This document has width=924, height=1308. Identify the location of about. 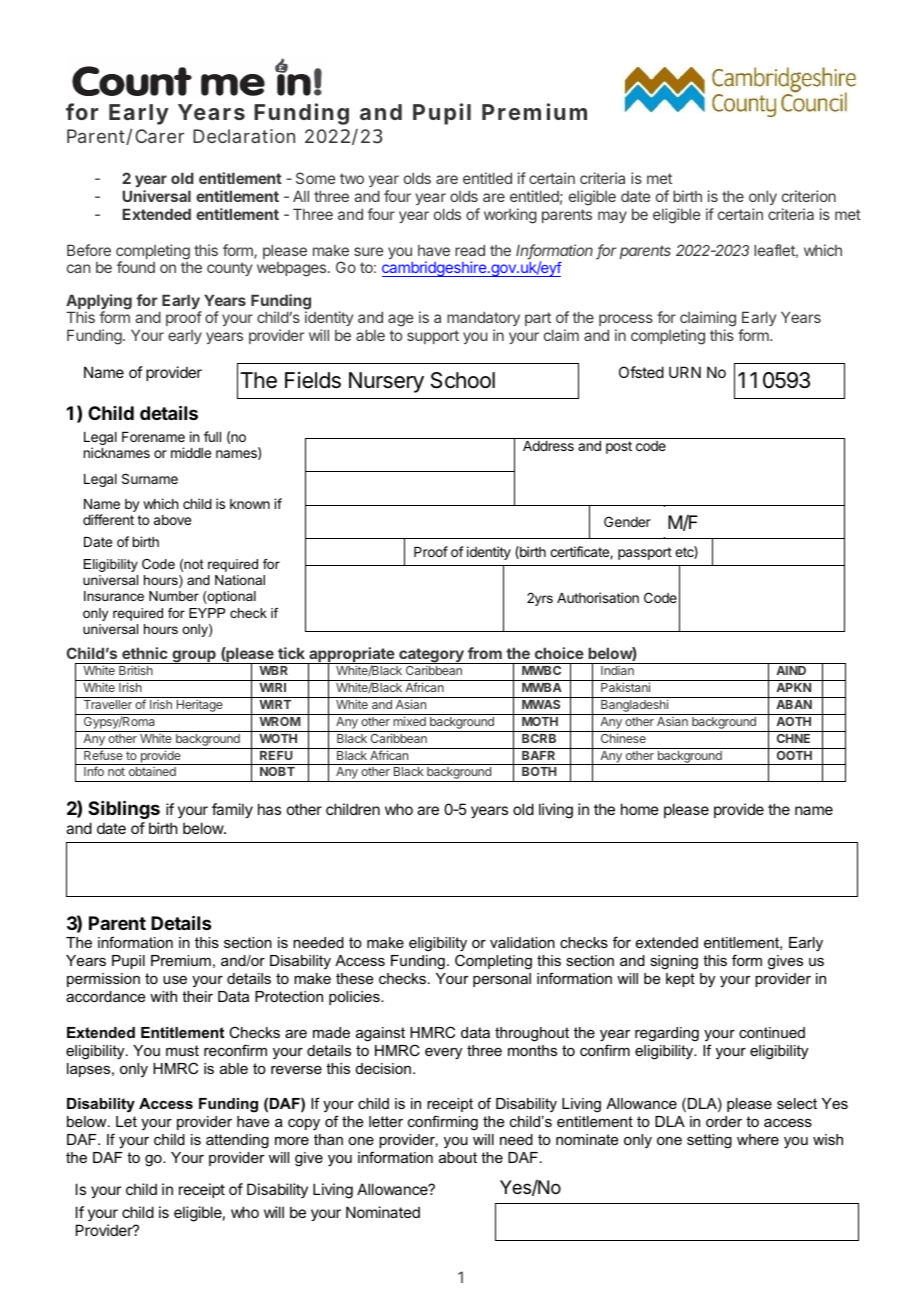
(458, 1157).
